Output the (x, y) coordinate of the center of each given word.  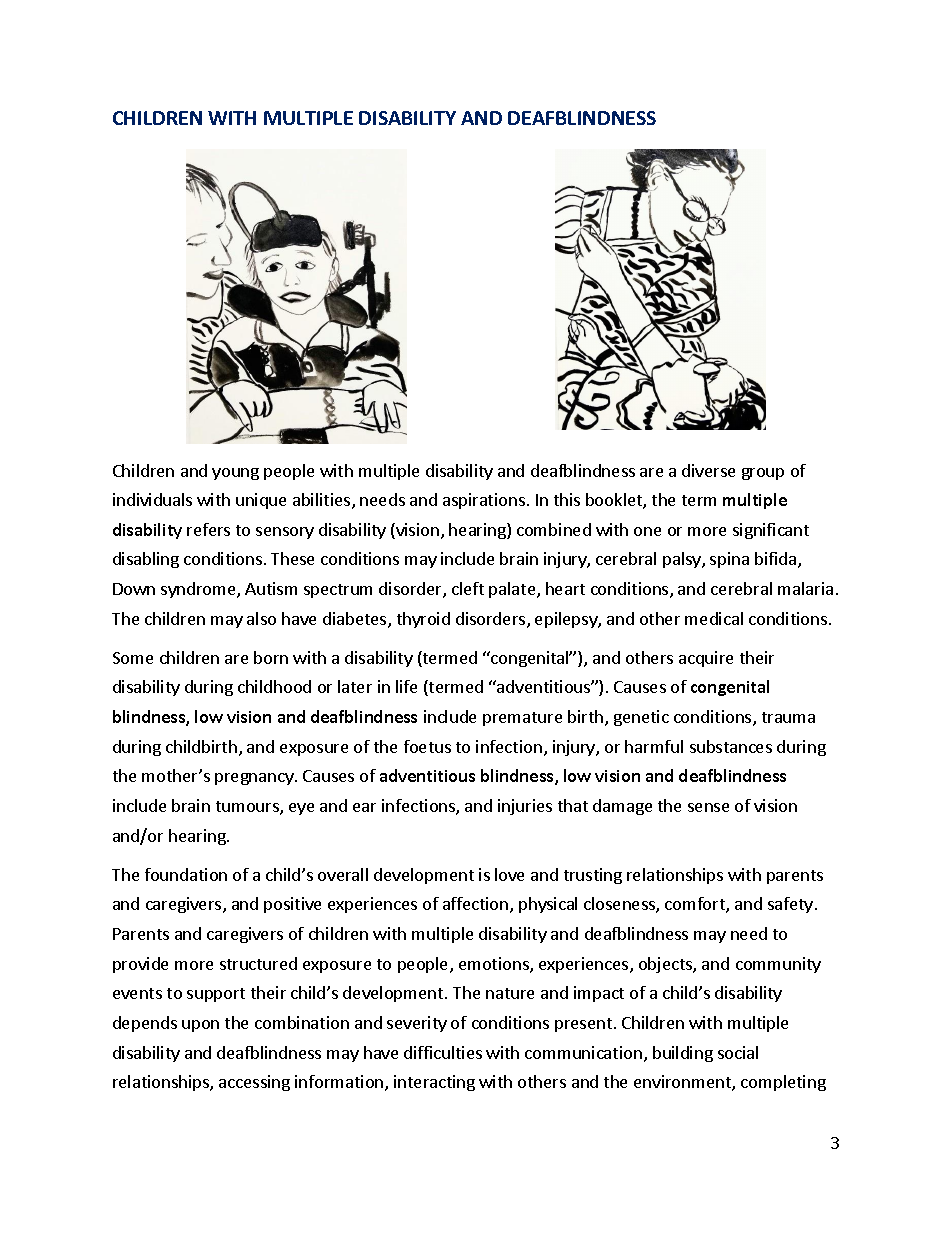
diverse (708, 470)
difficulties (443, 1052)
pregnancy (255, 779)
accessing (254, 1083)
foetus (427, 746)
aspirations (484, 501)
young (235, 474)
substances (731, 746)
